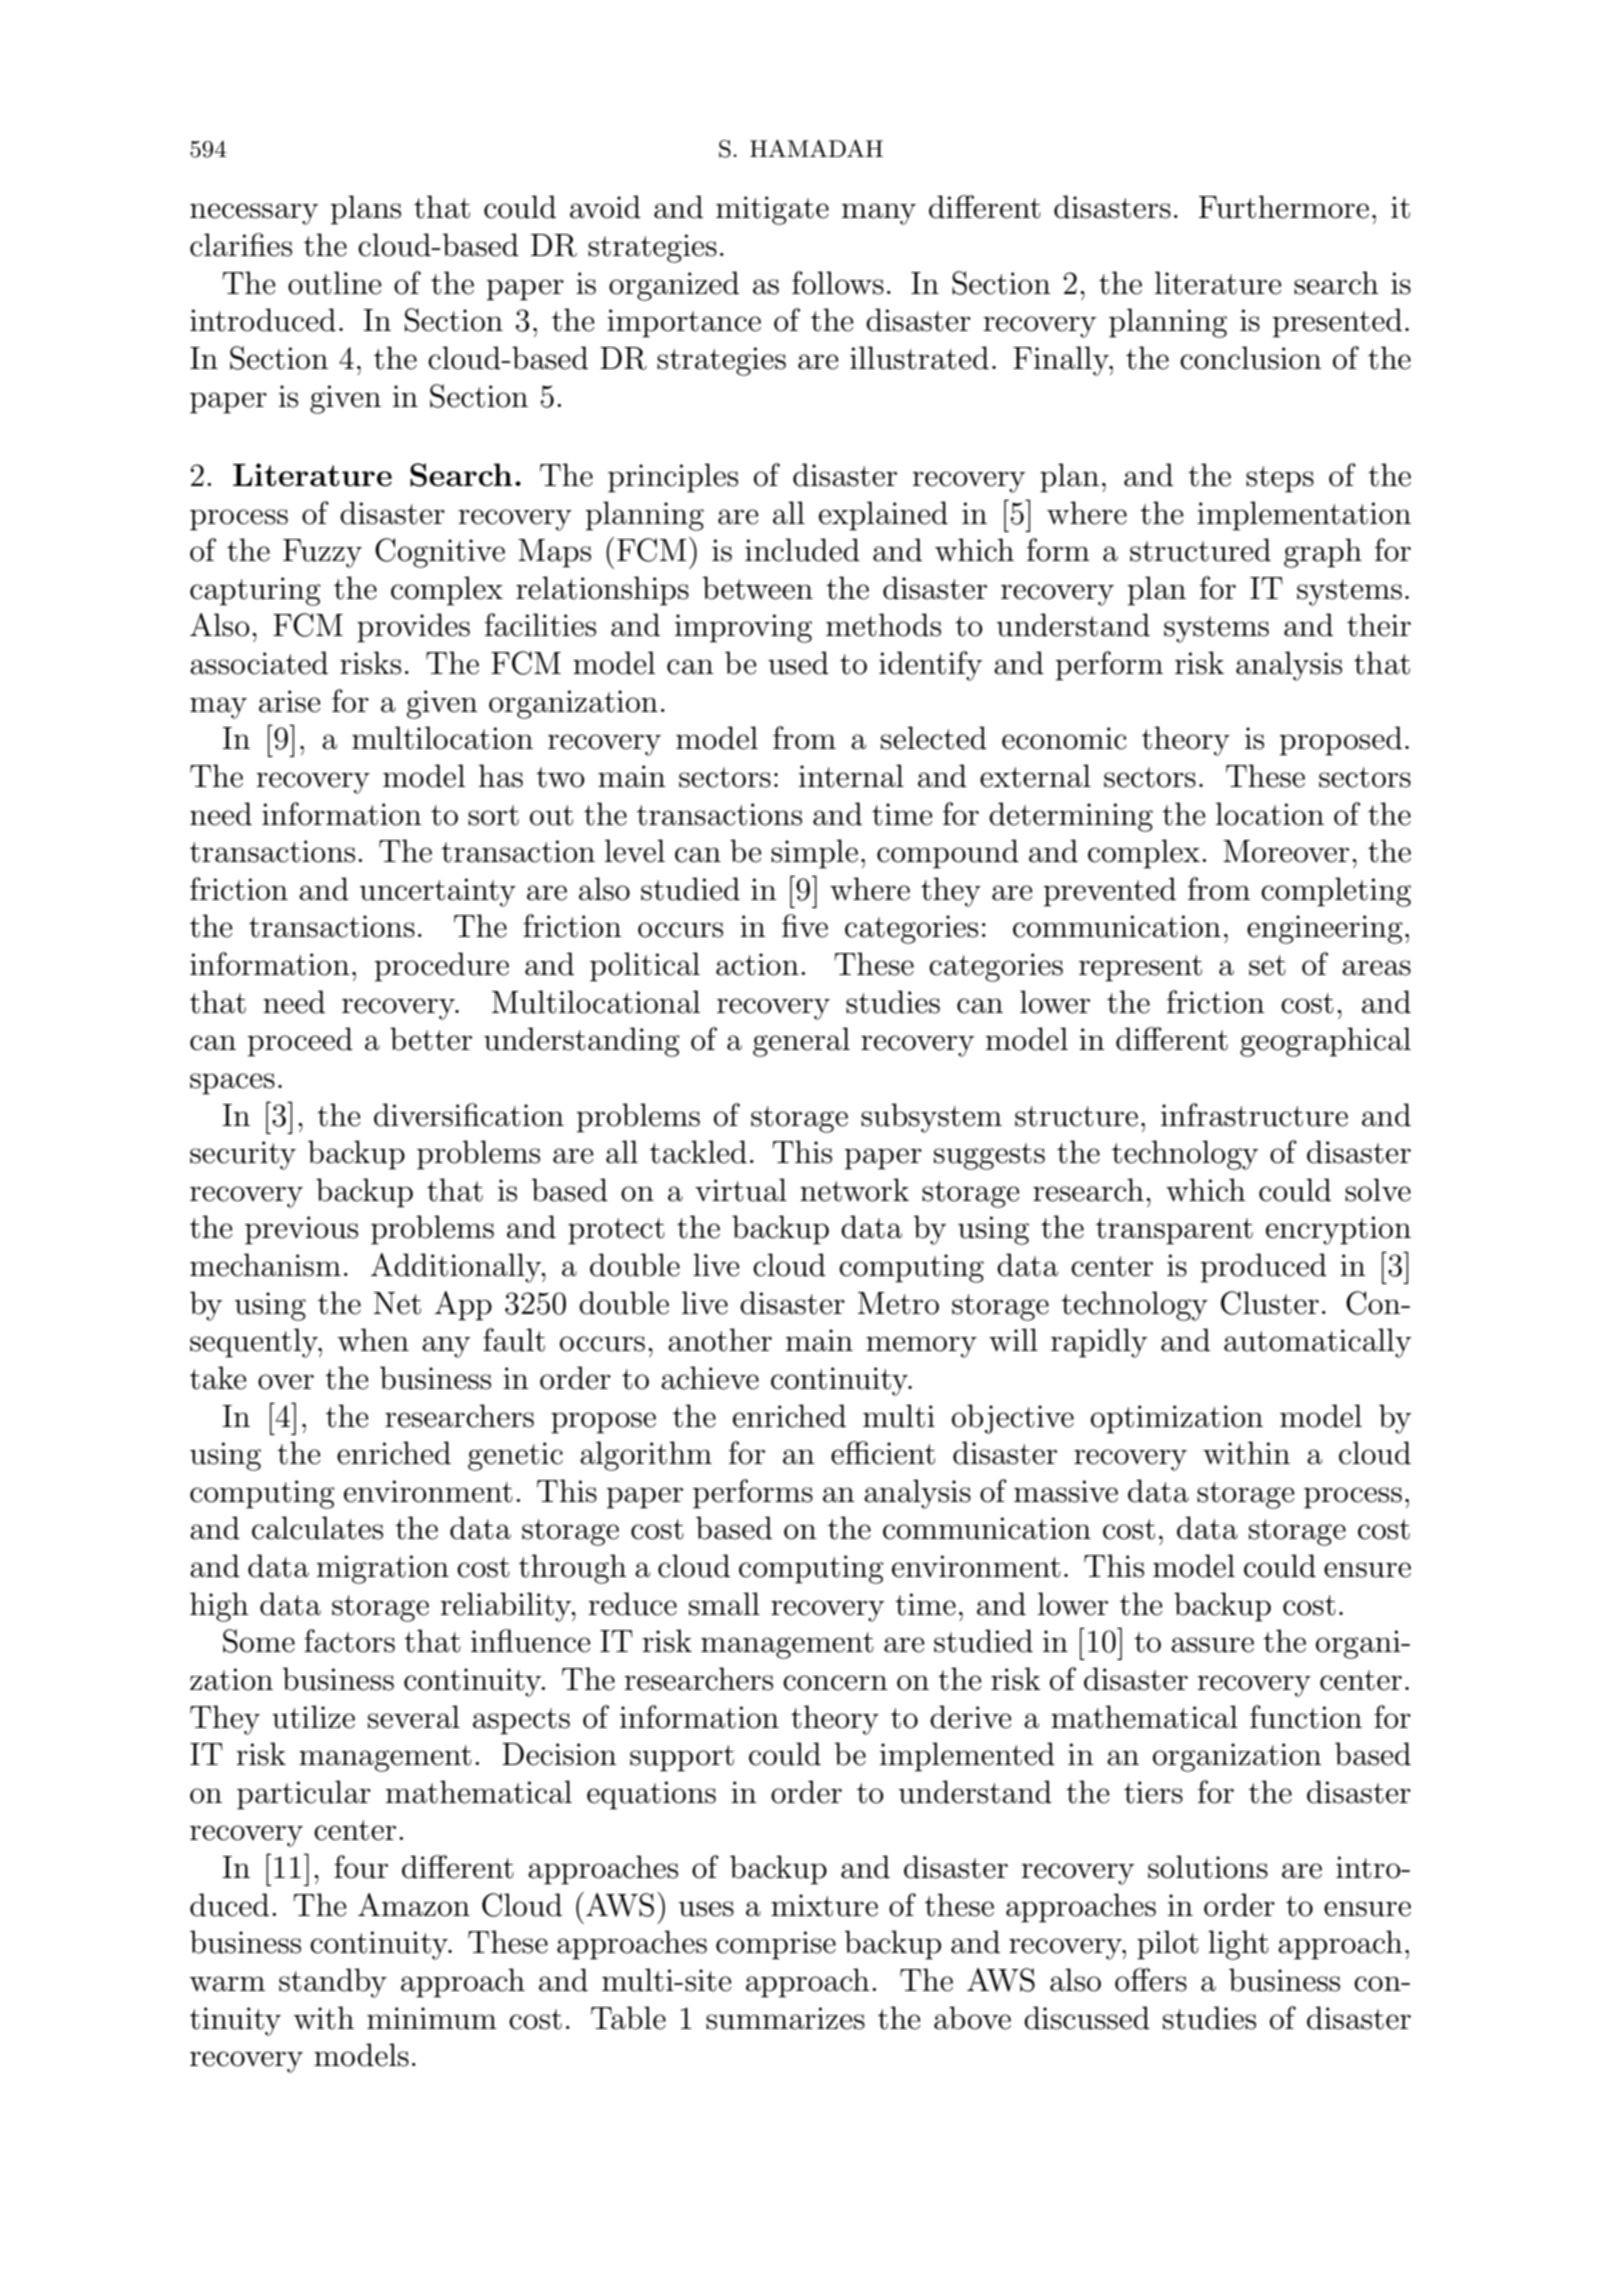 Image resolution: width=1605 pixels, height=2271 pixels. Describe the element at coordinates (1284, 207) in the image. I see `Furthermore` at that location.
